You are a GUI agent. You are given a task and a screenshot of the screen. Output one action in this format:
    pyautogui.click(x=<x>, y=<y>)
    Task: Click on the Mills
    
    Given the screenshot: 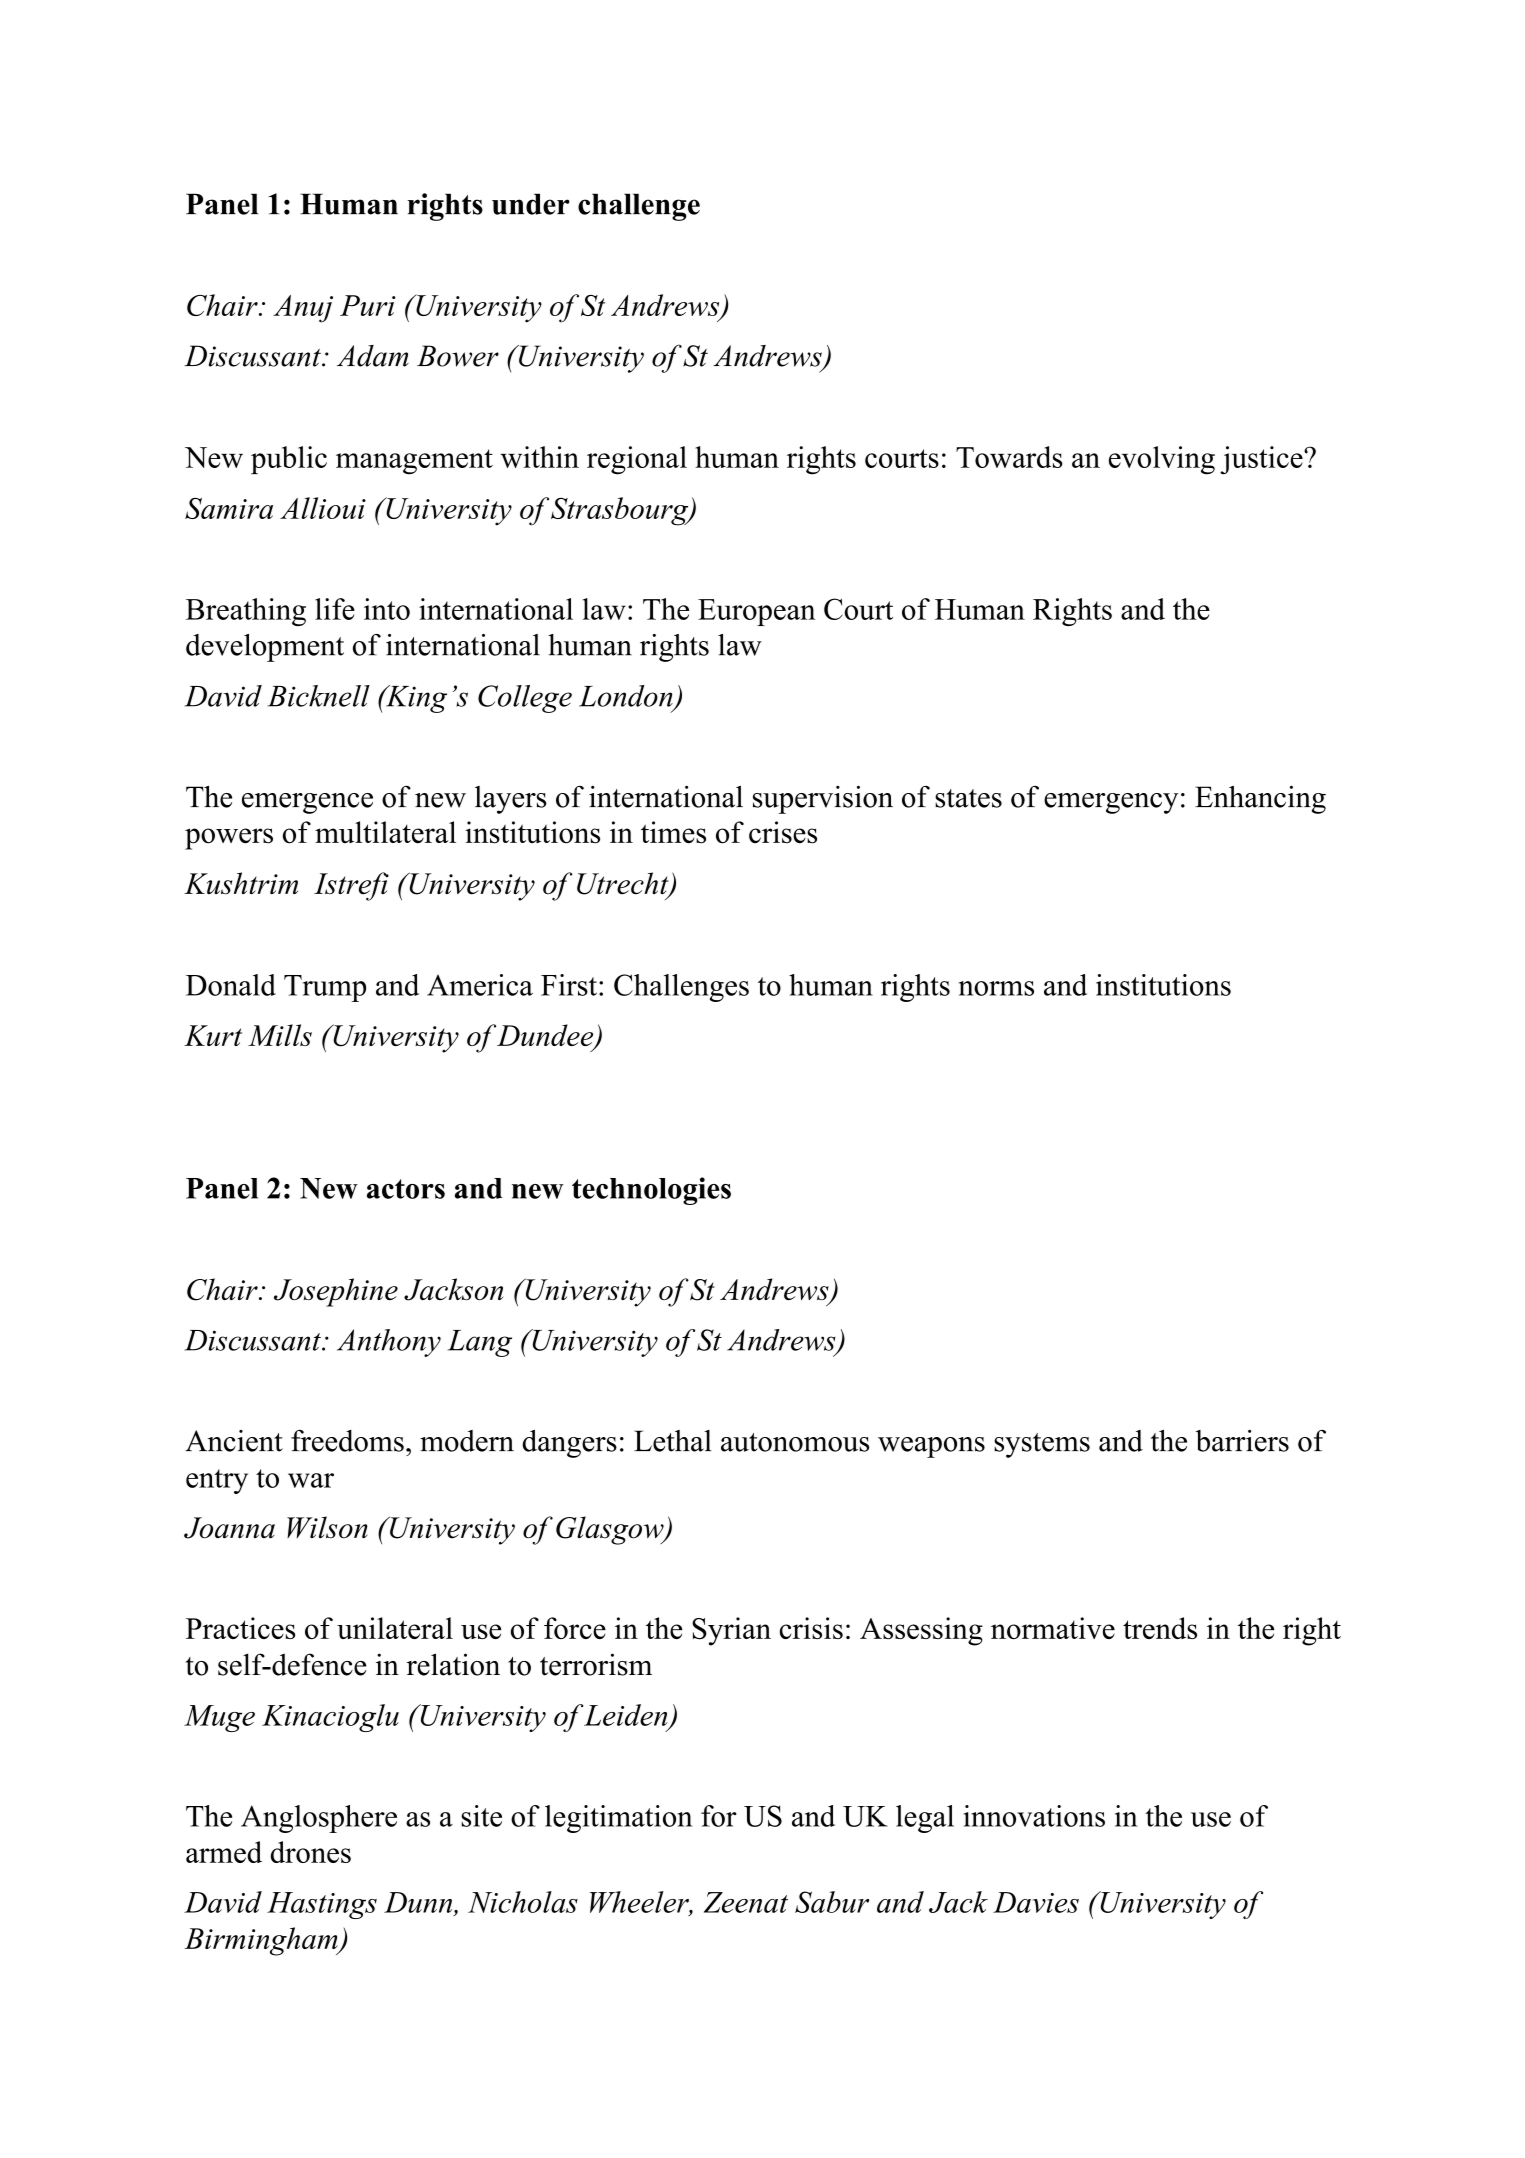 What is the action you would take?
    pyautogui.click(x=280, y=1035)
